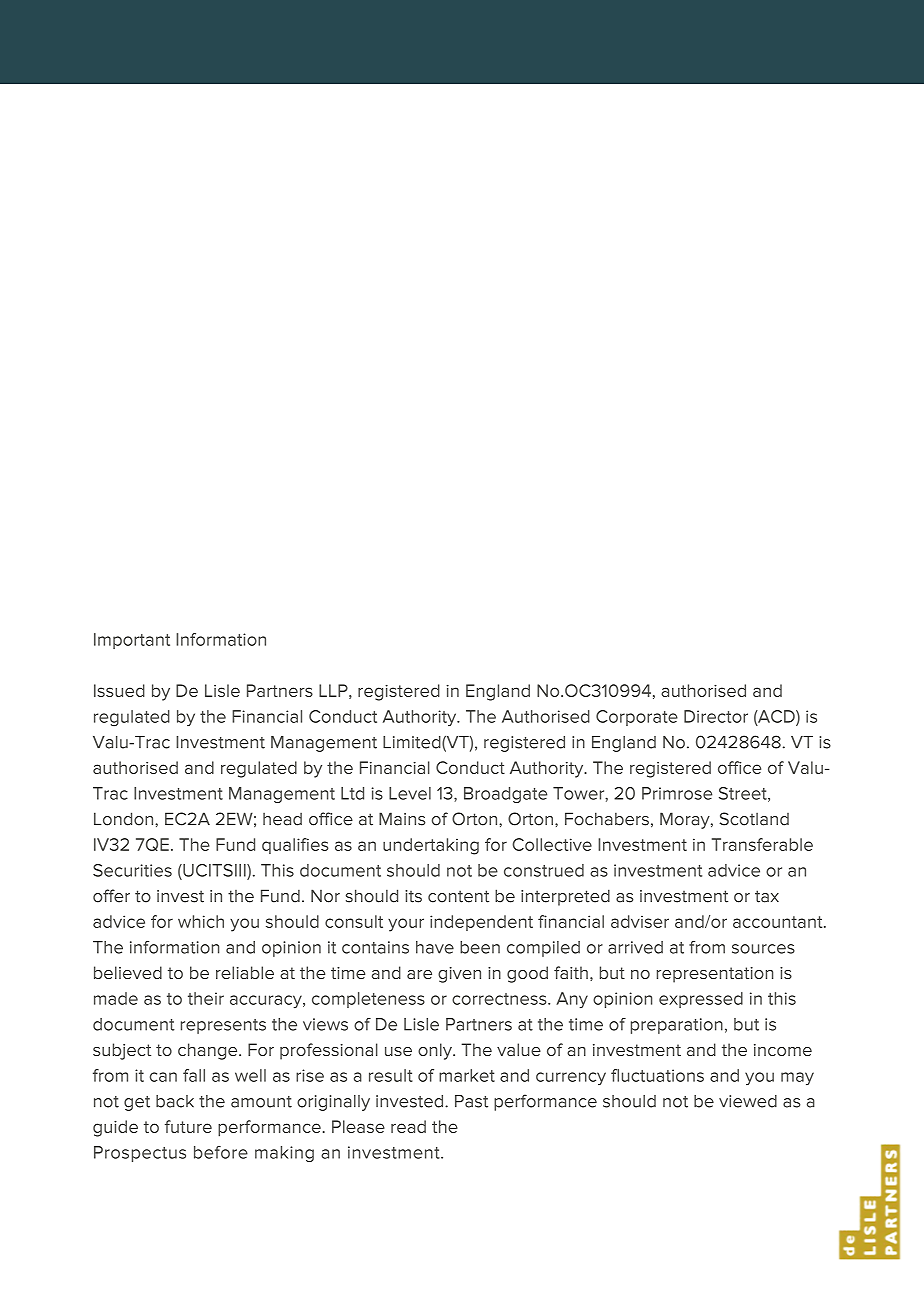  What do you see at coordinates (410, 793) in the page?
I see `Level` at bounding box center [410, 793].
